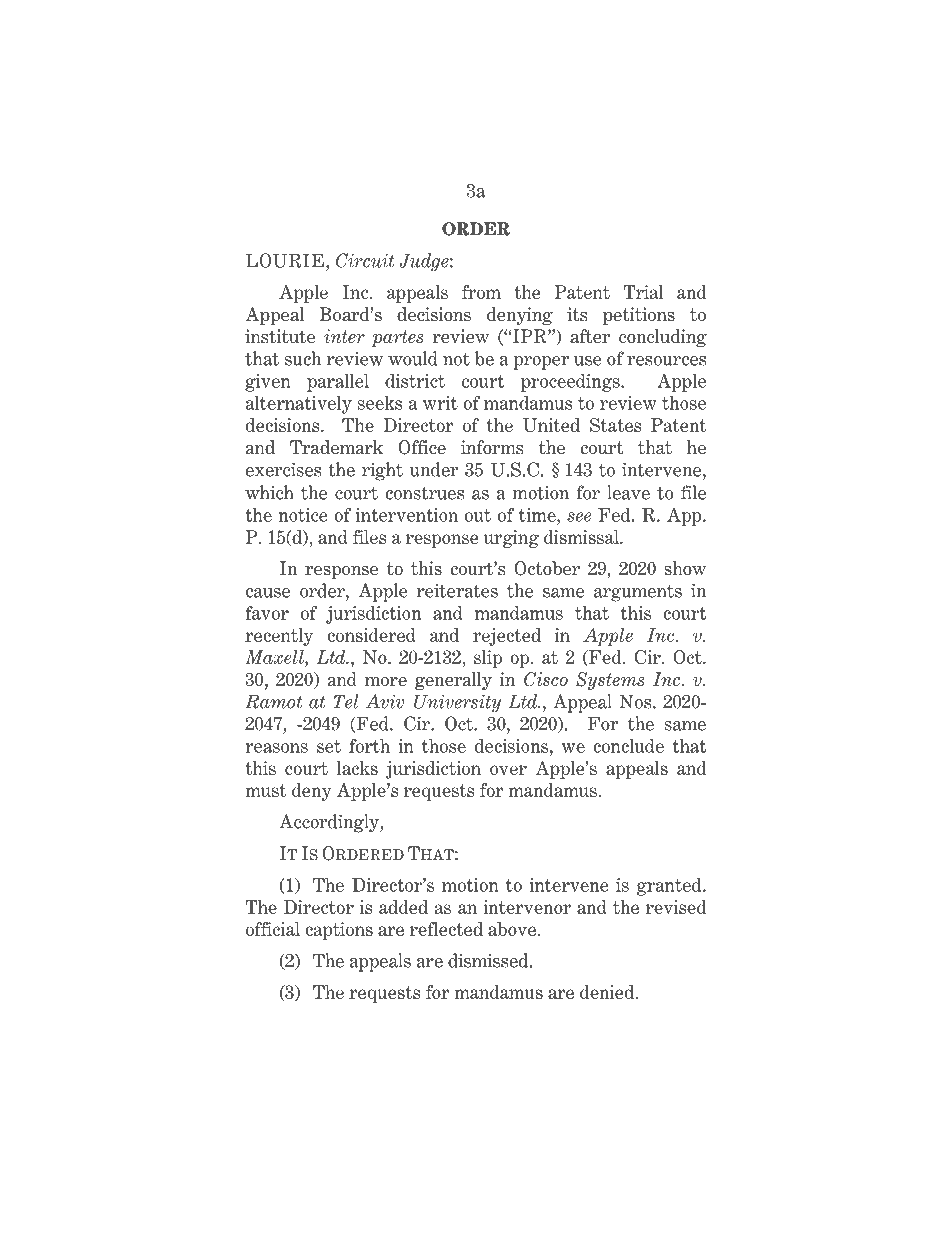  What do you see at coordinates (643, 292) in the document?
I see `Trial` at bounding box center [643, 292].
